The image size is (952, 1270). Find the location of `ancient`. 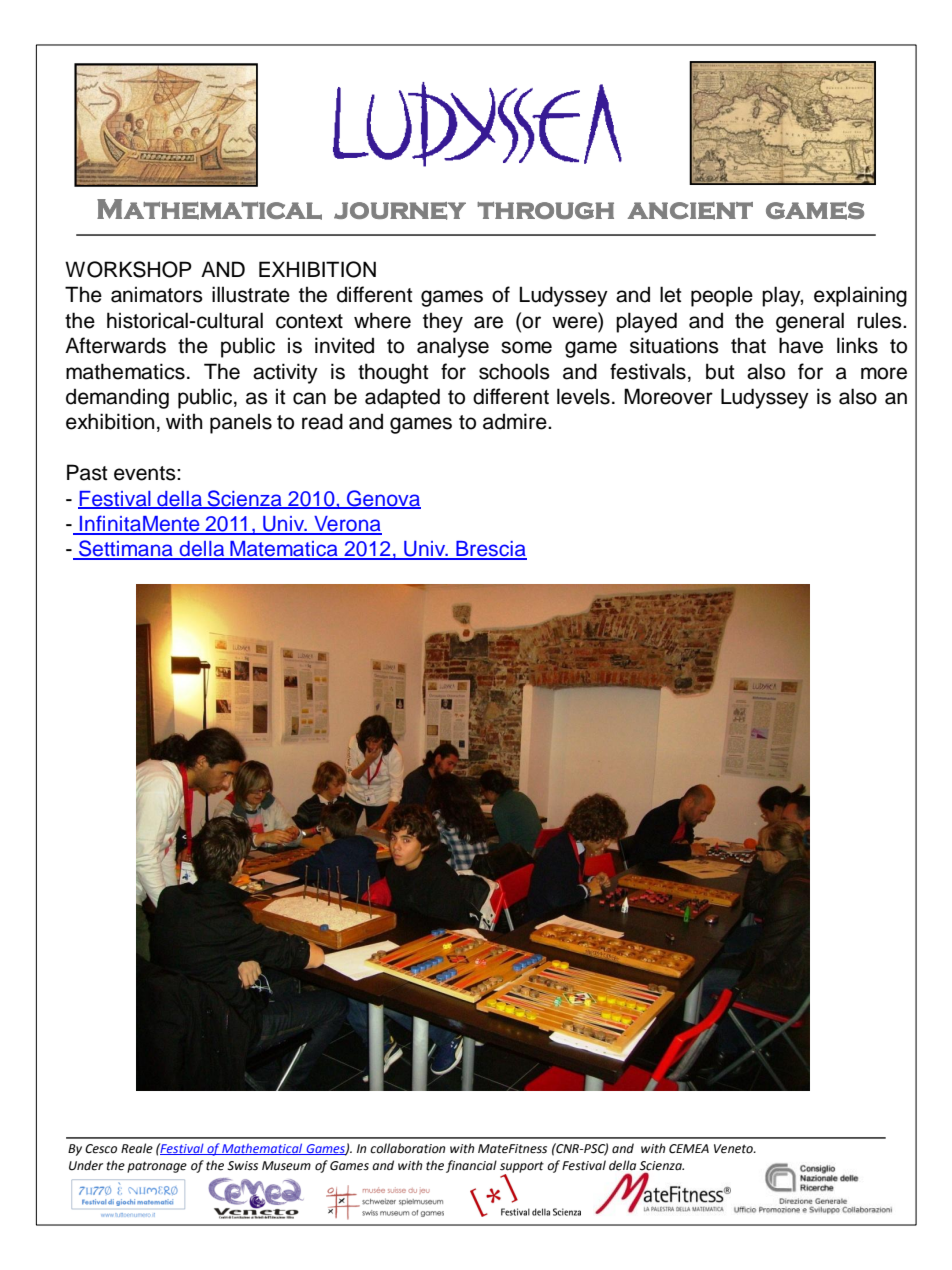

ancient is located at coordinates (690, 211).
